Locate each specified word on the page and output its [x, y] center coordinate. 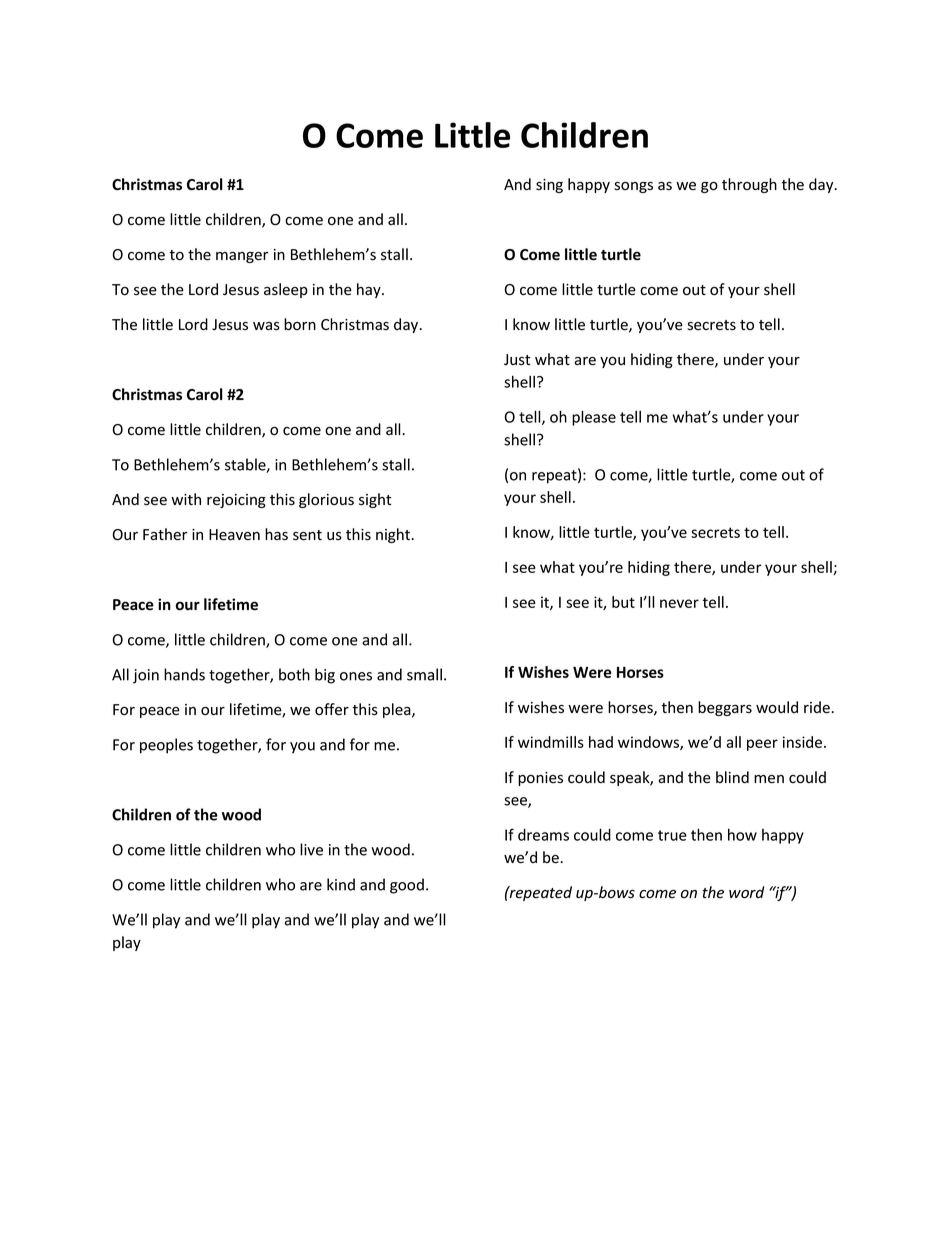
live [311, 849]
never [679, 603]
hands [184, 674]
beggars [725, 708]
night [394, 535]
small [424, 674]
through [749, 185]
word [746, 892]
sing [549, 186]
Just [517, 360]
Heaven [234, 535]
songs [633, 187]
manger [242, 257]
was [266, 326]
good [407, 886]
